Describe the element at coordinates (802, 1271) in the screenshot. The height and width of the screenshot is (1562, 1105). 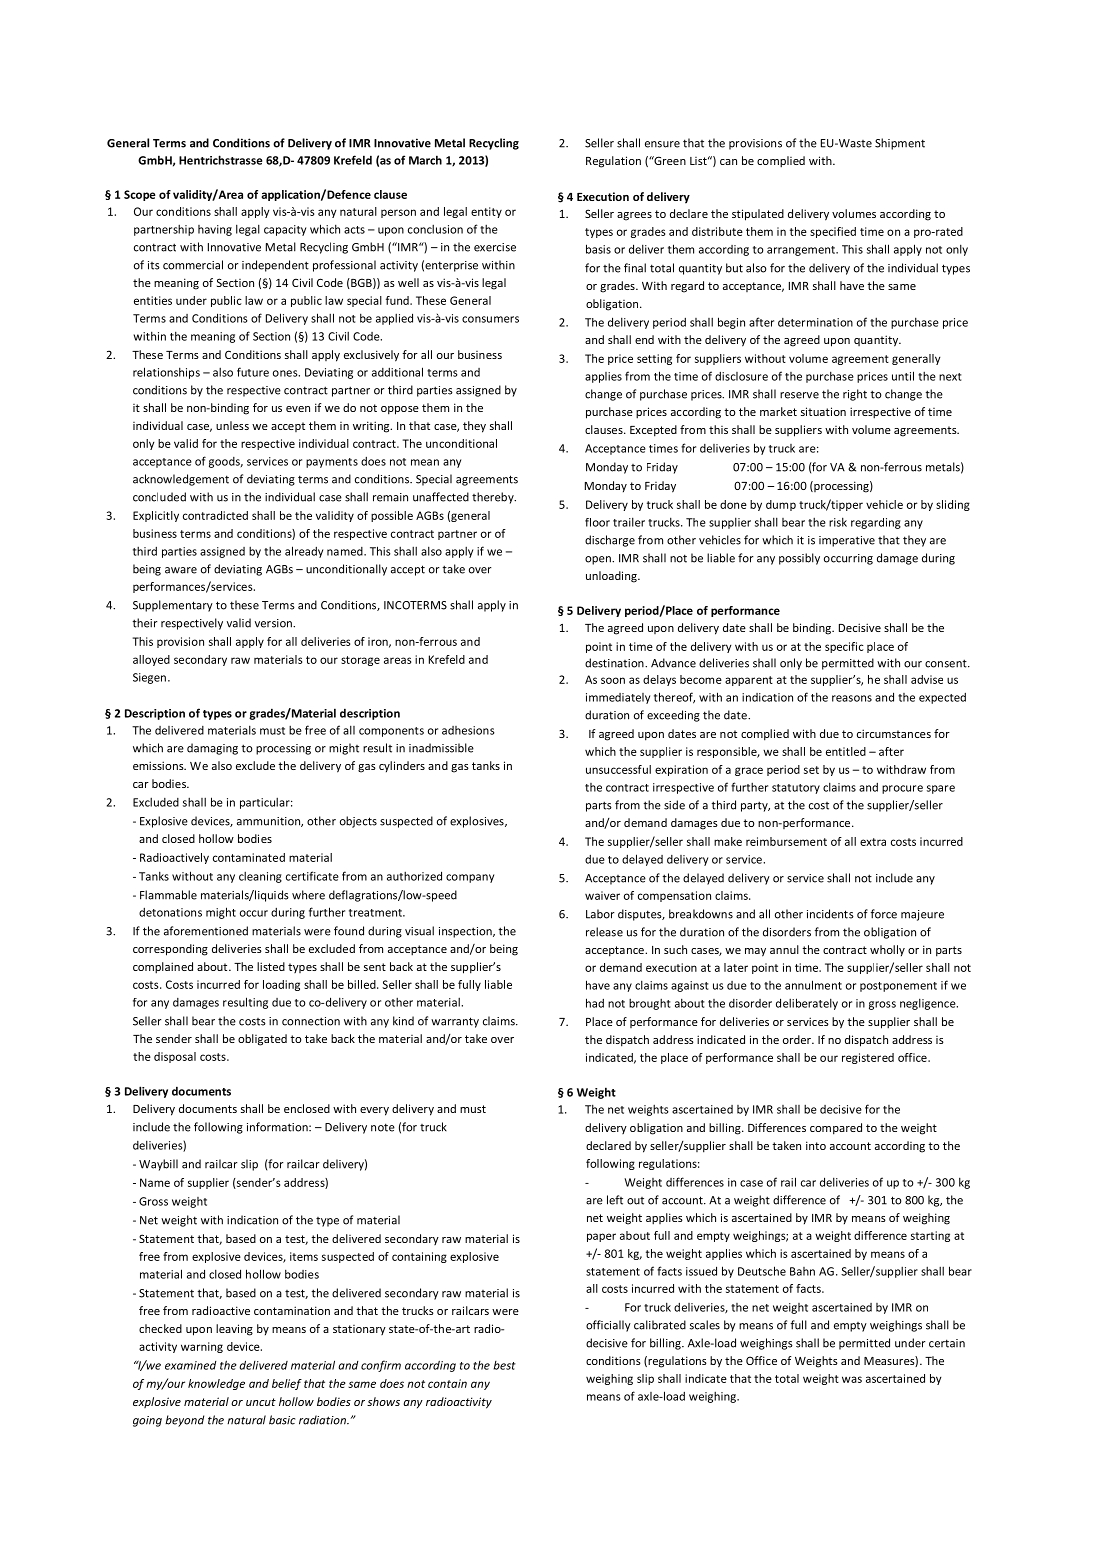
I see `Bahn` at that location.
